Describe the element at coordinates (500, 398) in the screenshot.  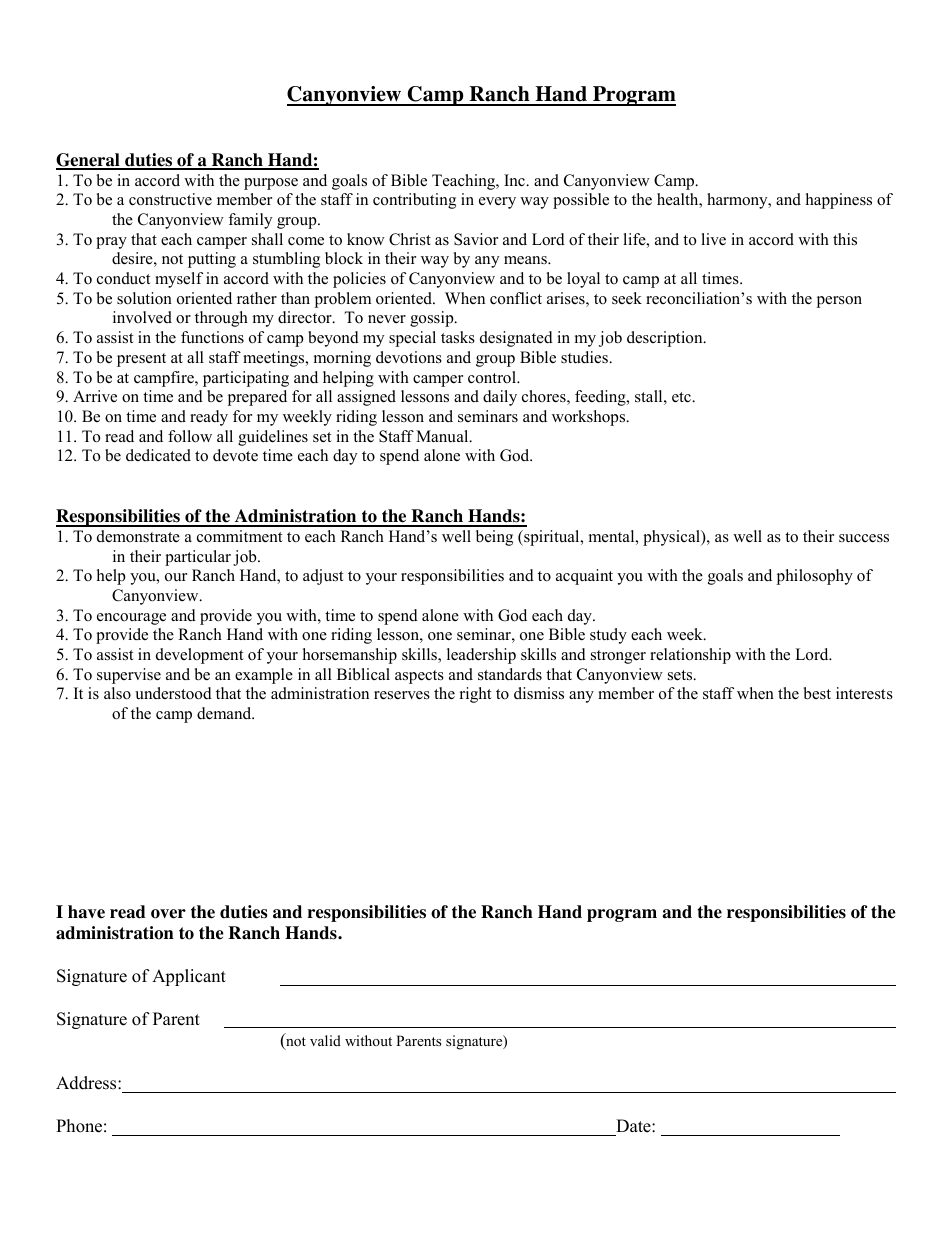
I see `daily` at that location.
